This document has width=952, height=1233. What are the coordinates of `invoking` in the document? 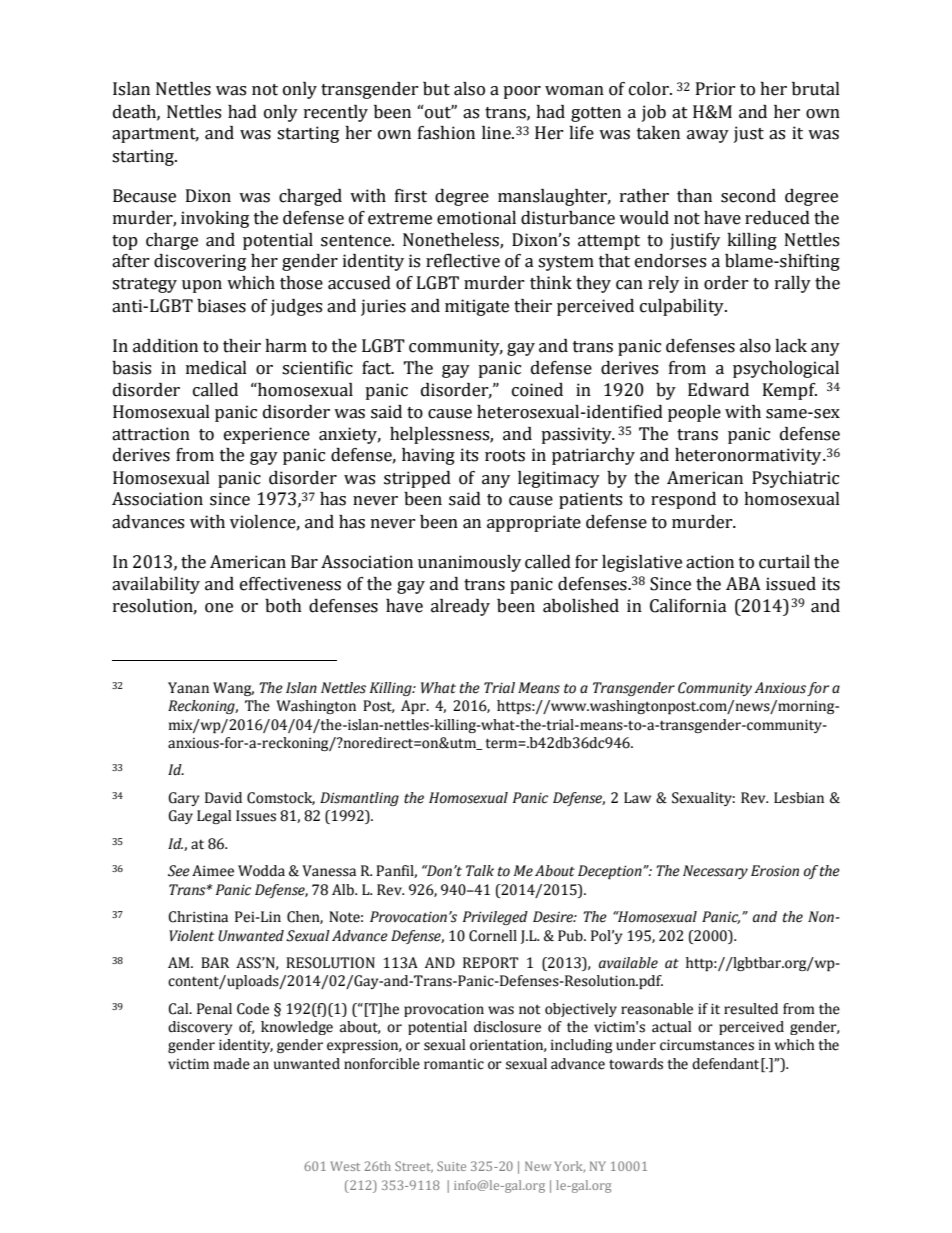 It's located at (215, 219).
